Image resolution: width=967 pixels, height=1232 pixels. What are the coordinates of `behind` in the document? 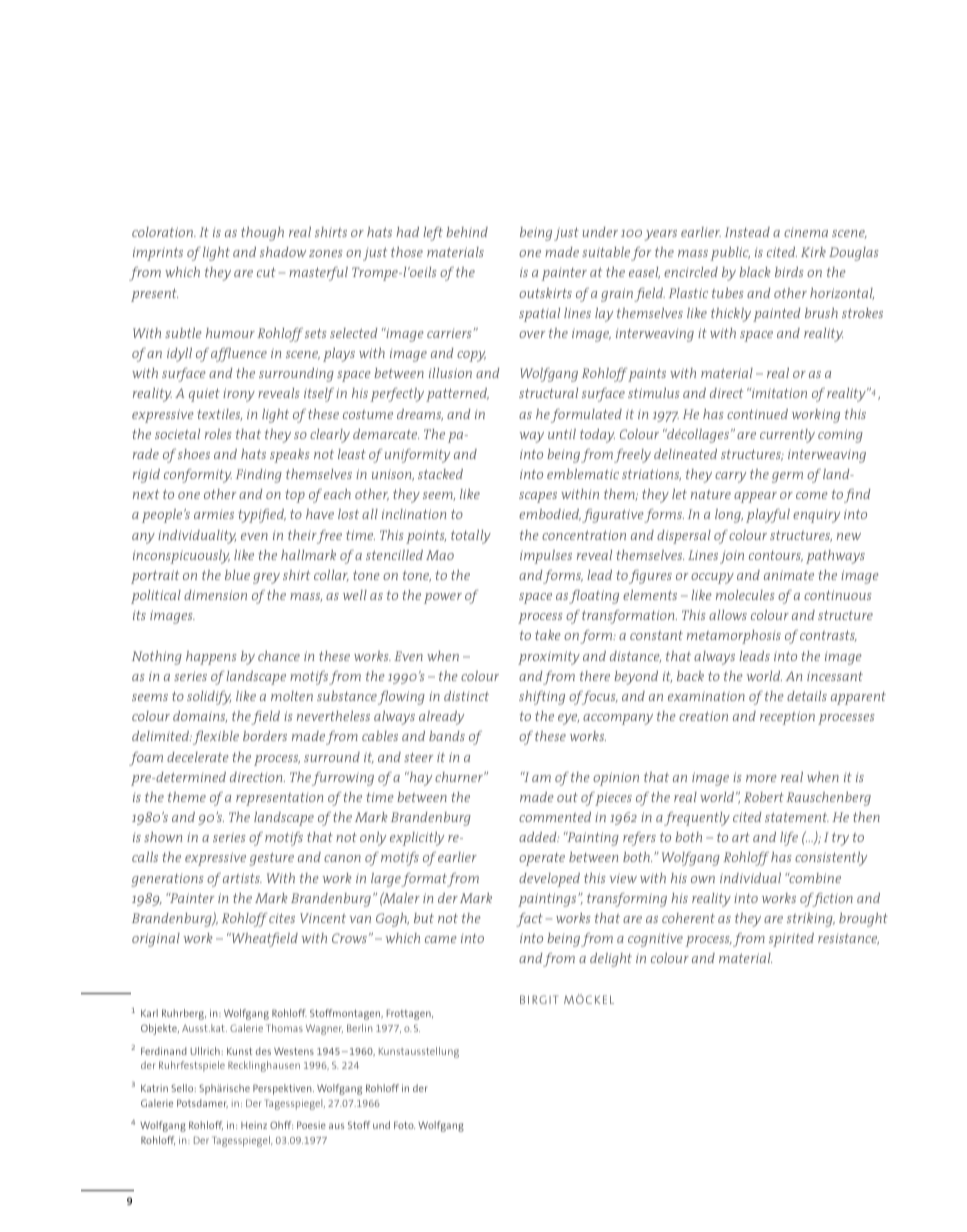 It's located at (467, 232).
